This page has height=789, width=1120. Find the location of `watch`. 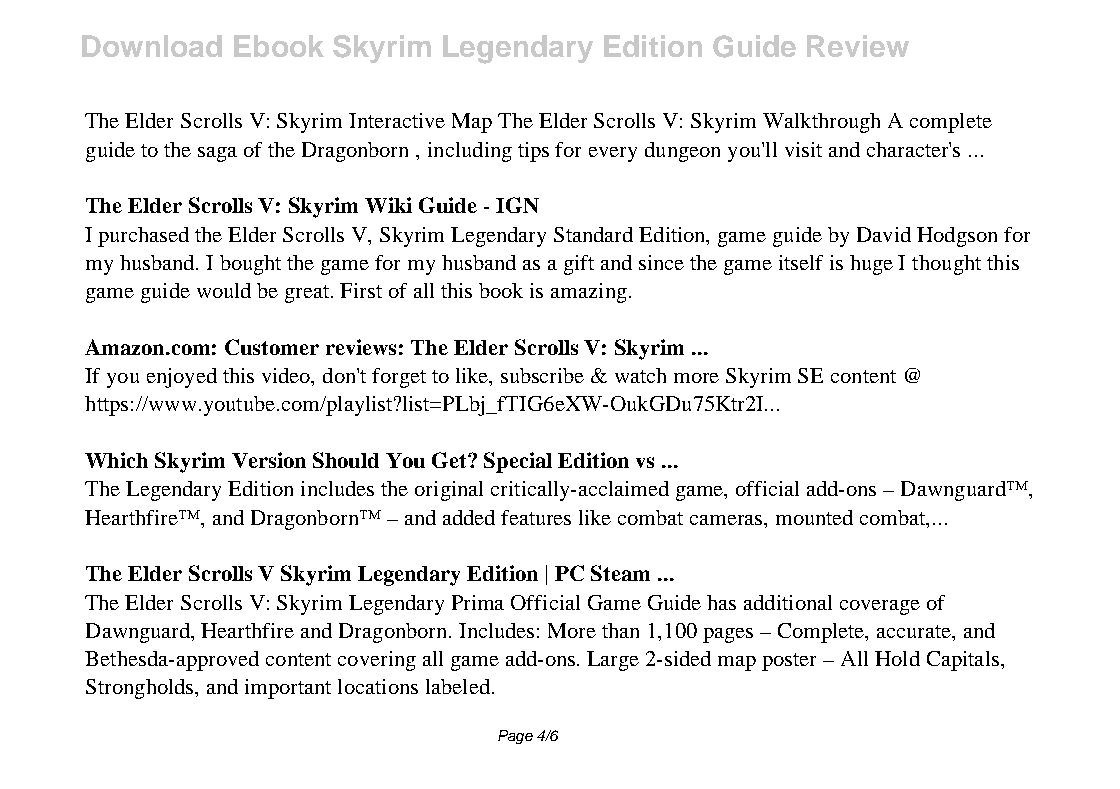

watch is located at coordinates (640, 375).
